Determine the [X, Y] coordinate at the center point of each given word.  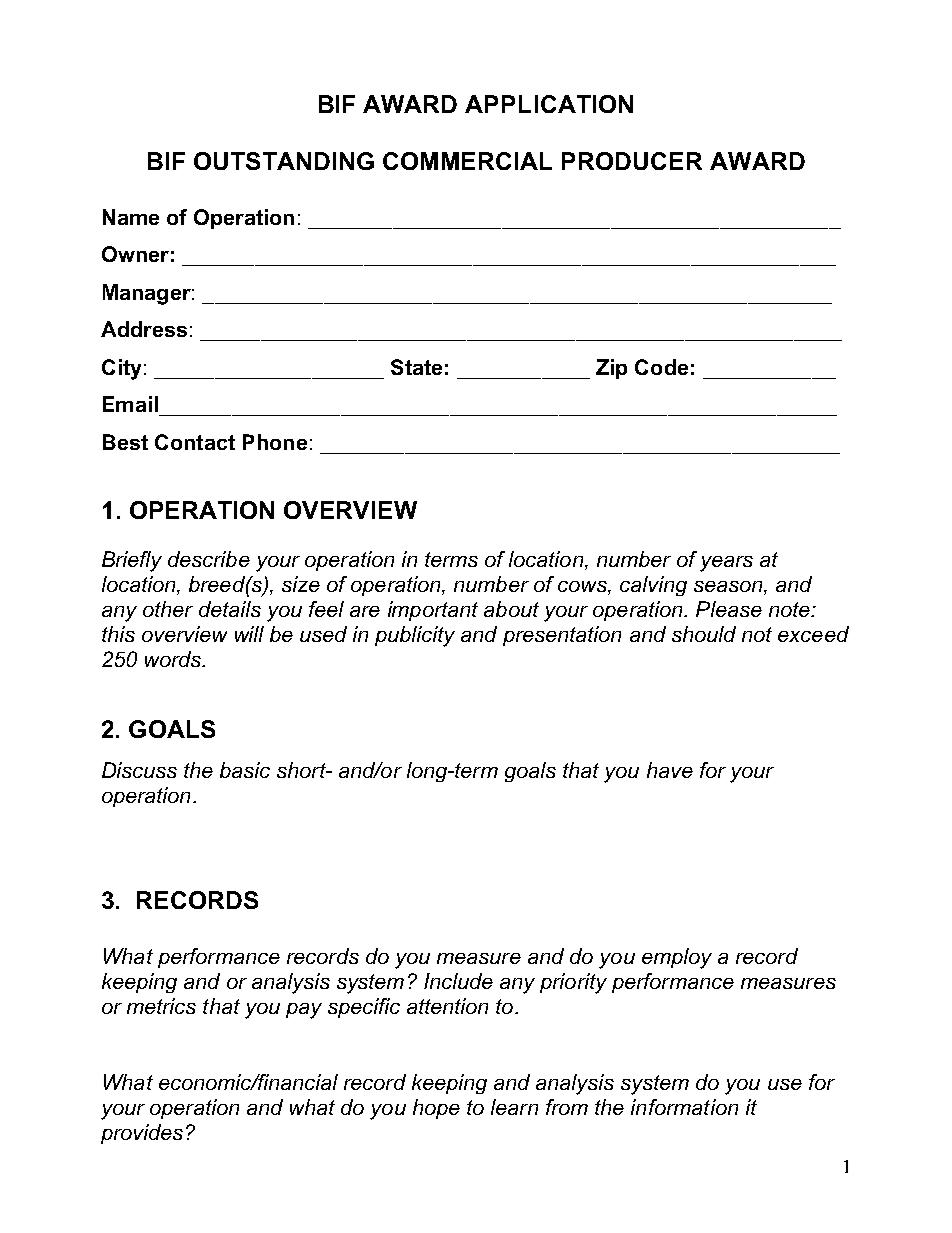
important [433, 611]
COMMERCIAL [467, 161]
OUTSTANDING [284, 161]
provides [142, 1134]
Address [144, 329]
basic [245, 770]
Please [729, 609]
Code [661, 367]
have [670, 770]
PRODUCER [632, 161]
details [230, 609]
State [416, 367]
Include [458, 981]
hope [436, 1109]
